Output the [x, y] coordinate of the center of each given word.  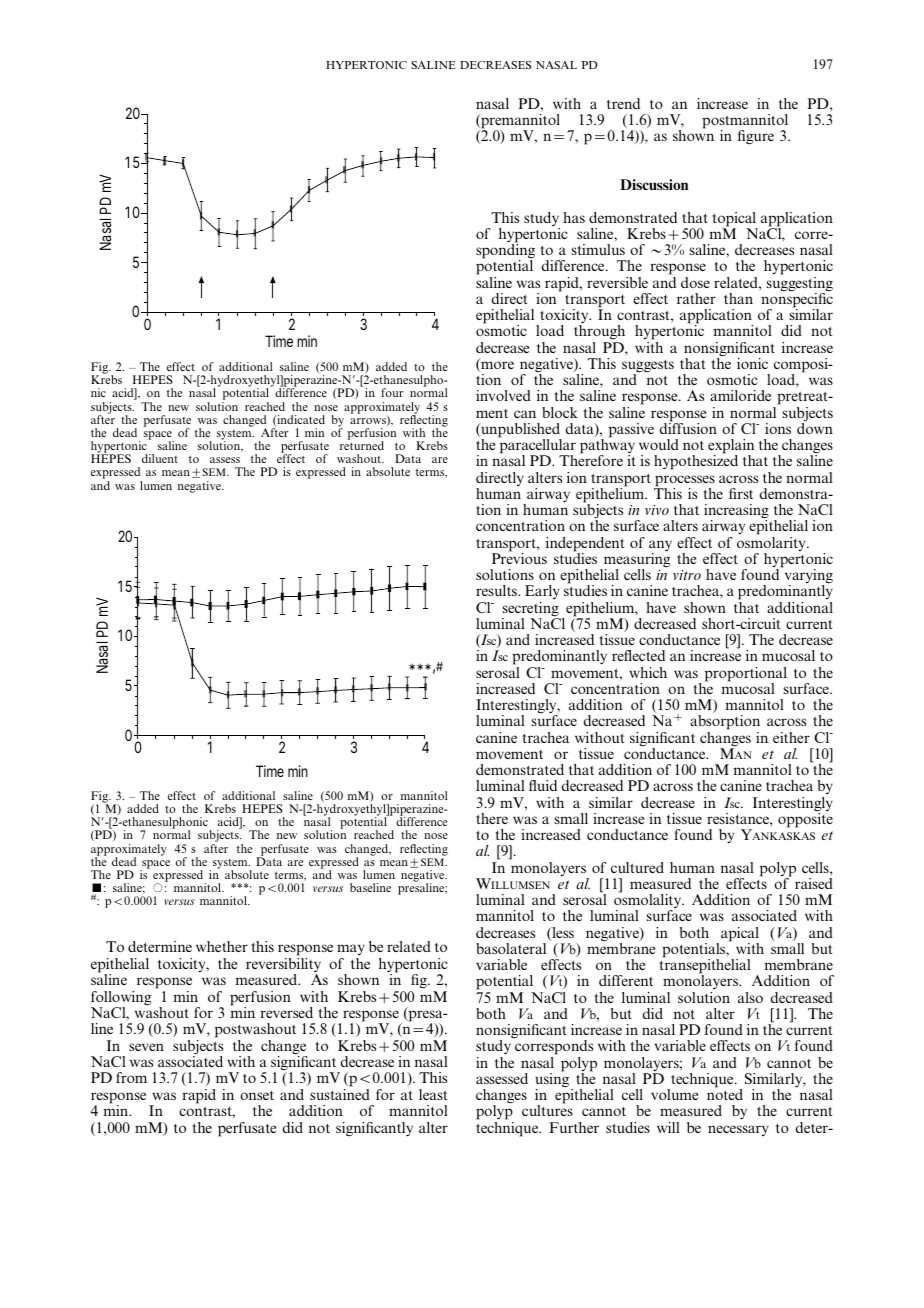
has [574, 217]
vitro [687, 575]
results [497, 590]
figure [756, 137]
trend [623, 103]
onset [257, 1095]
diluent [160, 458]
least [433, 1094]
